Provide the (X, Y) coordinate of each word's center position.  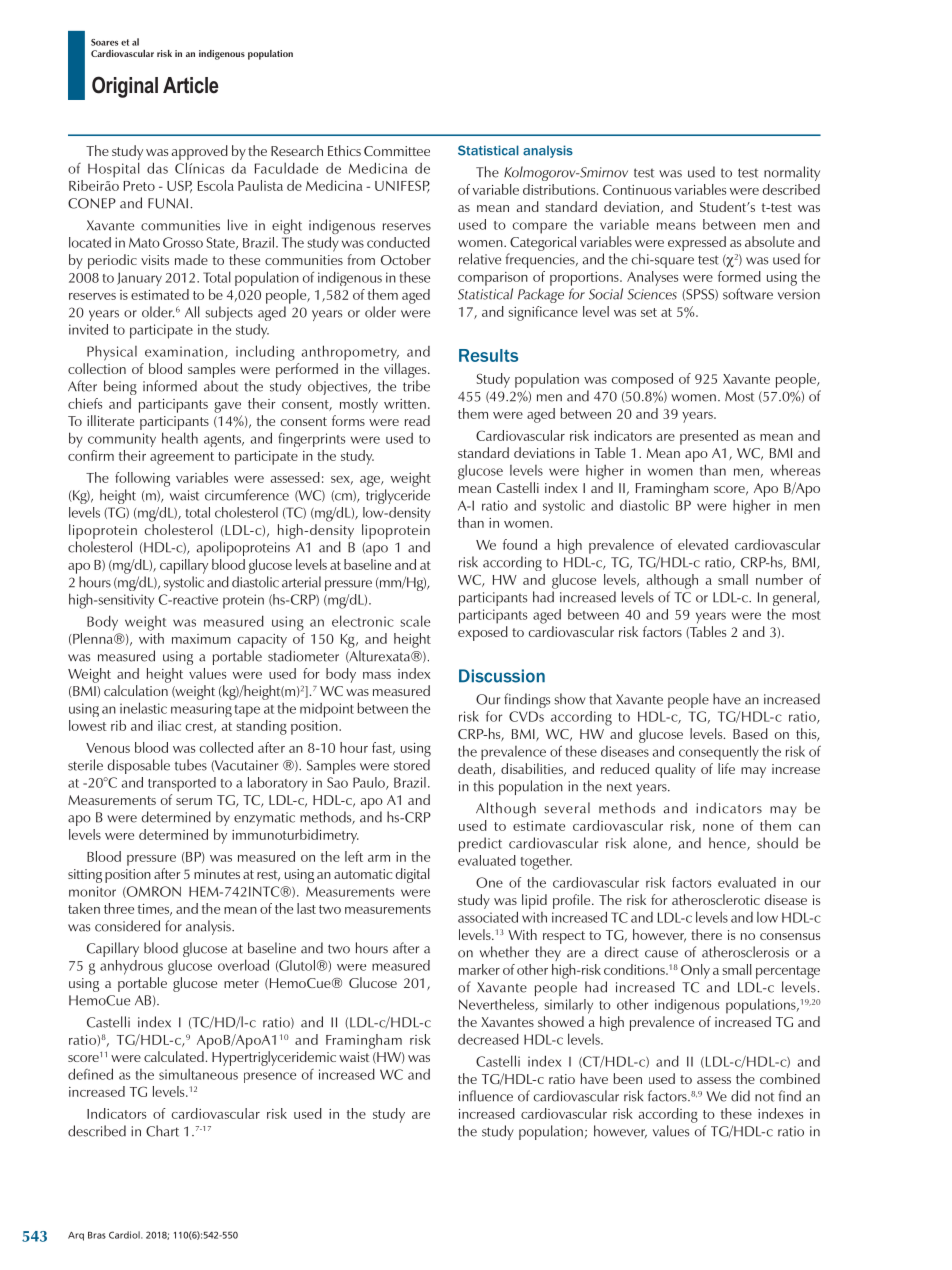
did (740, 1096)
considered (127, 926)
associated (488, 917)
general (795, 600)
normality (792, 173)
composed (642, 380)
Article (190, 85)
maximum (201, 639)
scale (415, 621)
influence (486, 1096)
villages (406, 370)
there (706, 934)
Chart (162, 1131)
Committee (397, 151)
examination (184, 351)
